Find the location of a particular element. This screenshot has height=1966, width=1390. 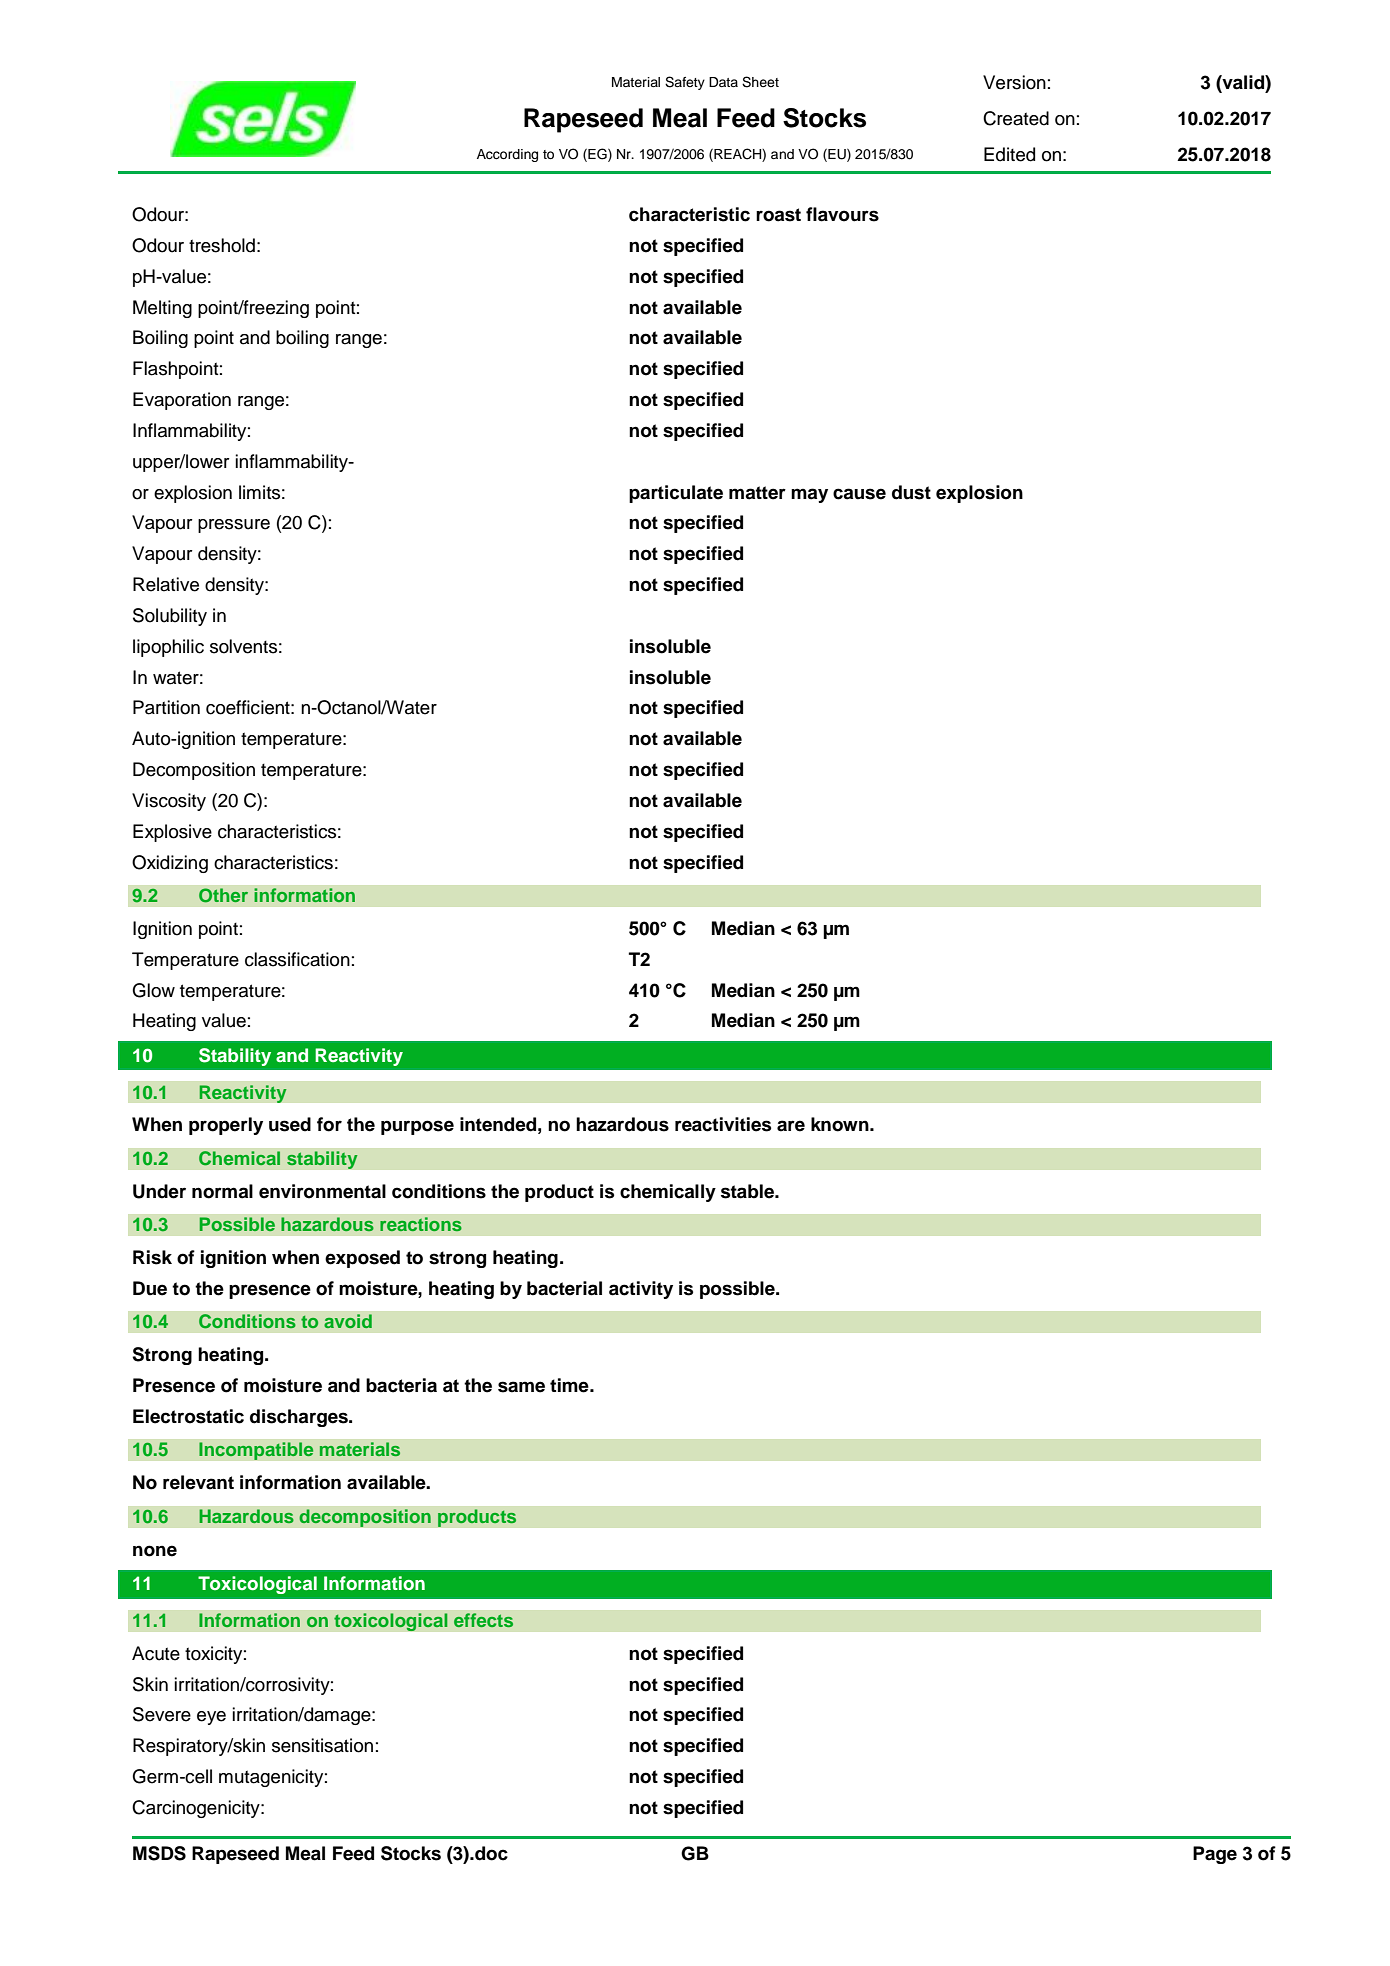

eye is located at coordinates (211, 1718).
